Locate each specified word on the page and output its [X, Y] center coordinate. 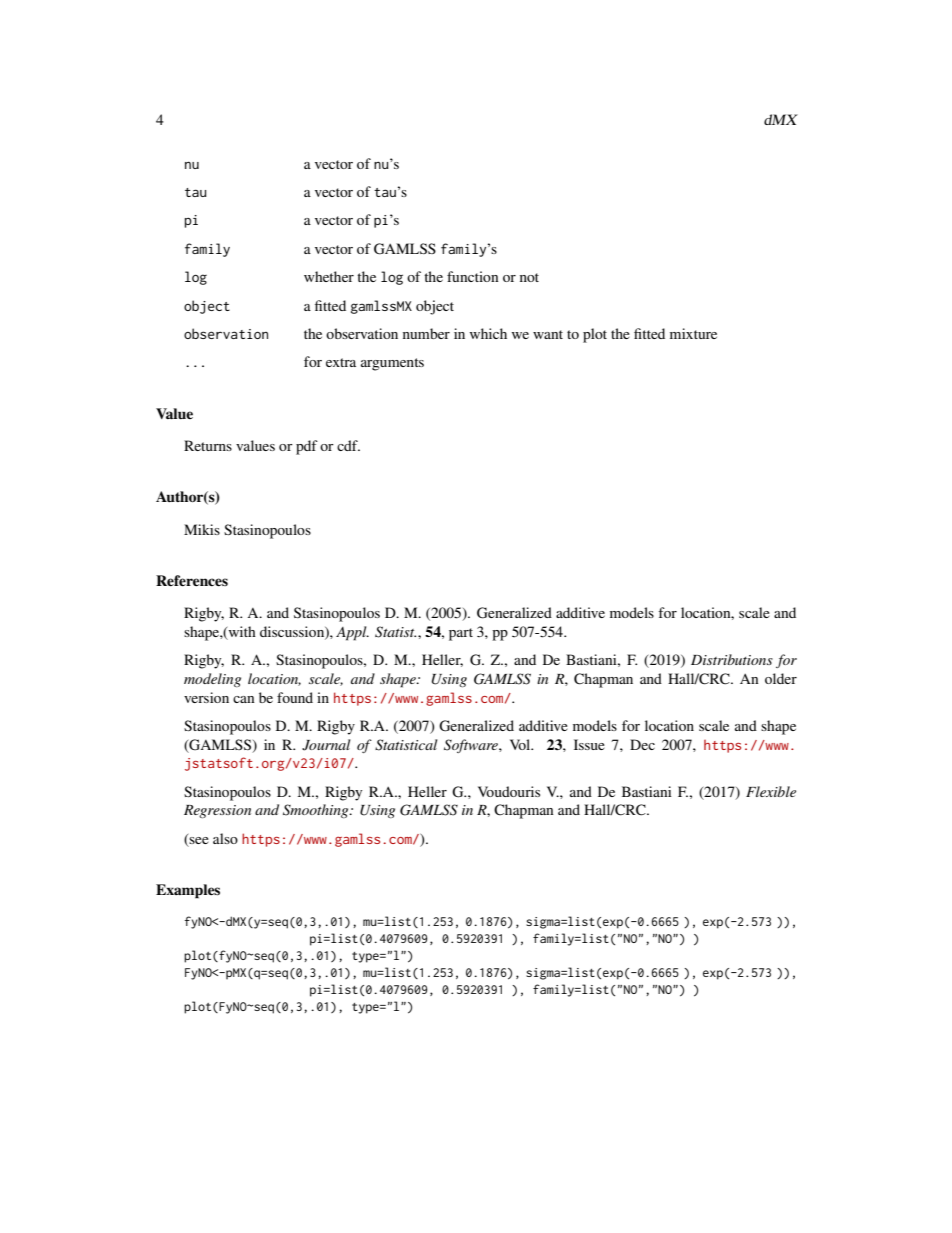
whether [329, 276]
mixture [693, 333]
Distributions [732, 659]
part [461, 634]
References [192, 580]
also [225, 838]
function [473, 276]
